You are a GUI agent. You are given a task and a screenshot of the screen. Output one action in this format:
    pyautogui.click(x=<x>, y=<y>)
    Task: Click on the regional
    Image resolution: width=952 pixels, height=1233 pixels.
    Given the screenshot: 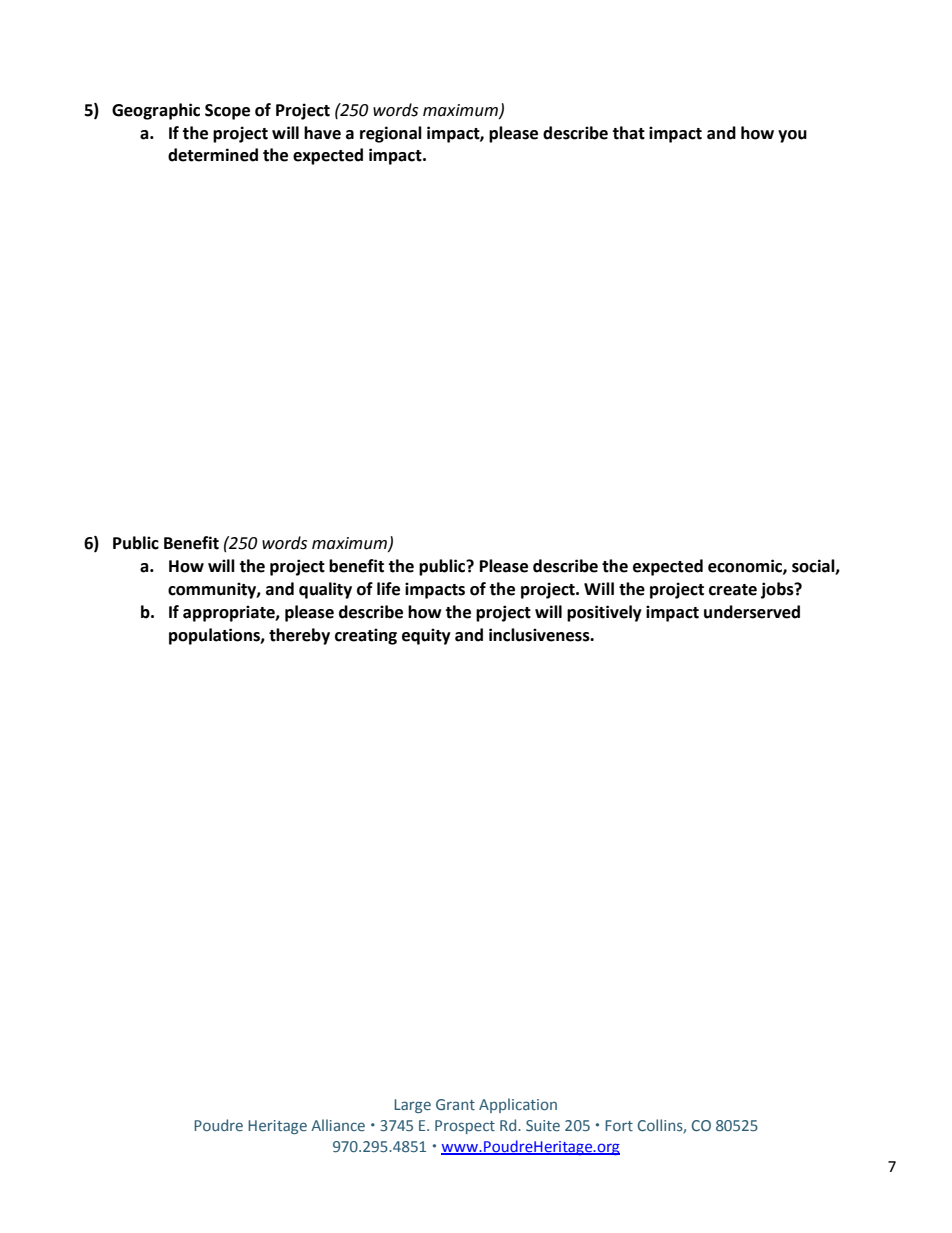 What is the action you would take?
    pyautogui.click(x=391, y=134)
